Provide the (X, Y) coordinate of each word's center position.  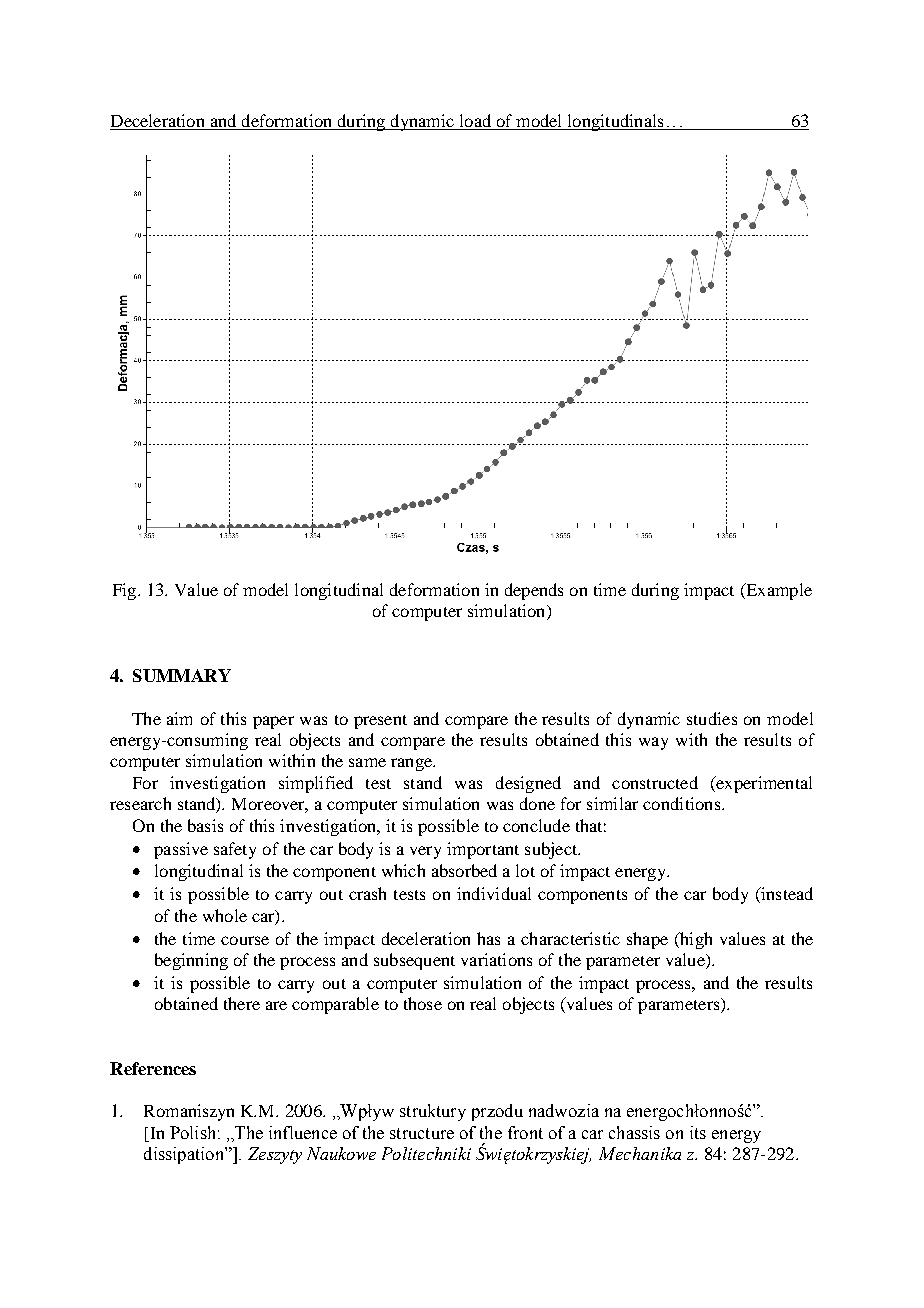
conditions (683, 803)
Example (778, 591)
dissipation (185, 1155)
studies (712, 718)
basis (205, 825)
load (475, 122)
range (412, 764)
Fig (126, 591)
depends (534, 591)
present (380, 722)
